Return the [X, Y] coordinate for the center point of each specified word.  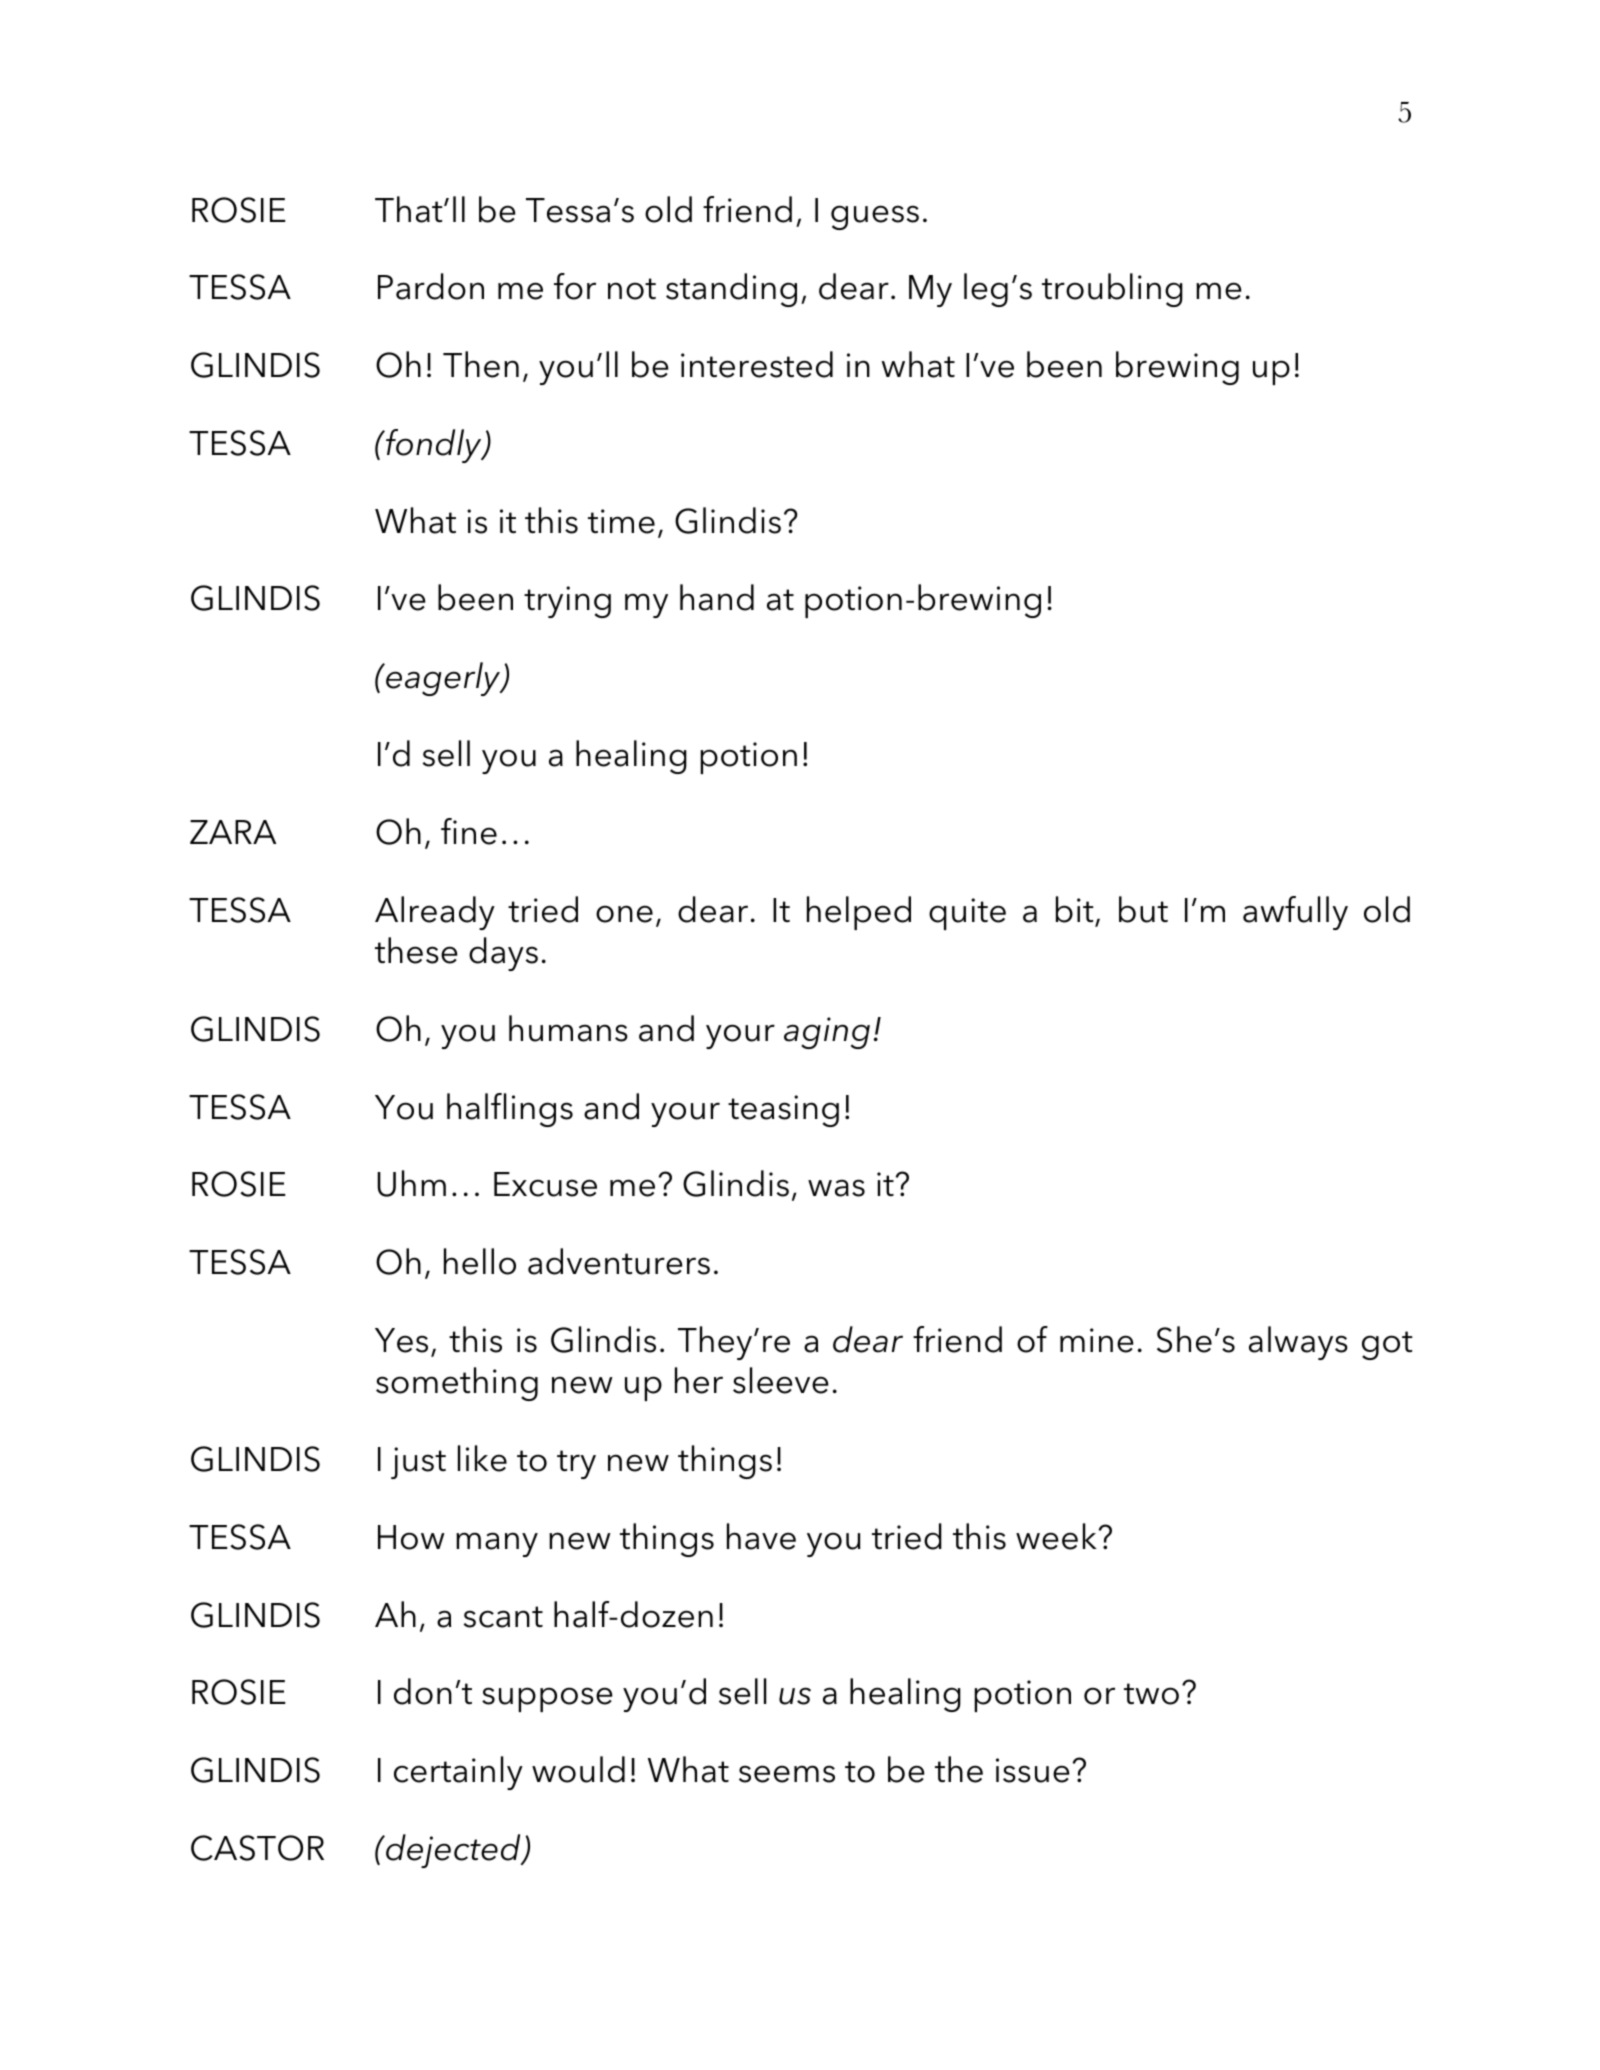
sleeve [781, 1380]
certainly [458, 1773]
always [1298, 1343]
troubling [1112, 290]
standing [731, 290]
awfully [1295, 913]
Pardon [431, 286]
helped [859, 913]
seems [787, 1774]
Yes [401, 1340]
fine [469, 831]
